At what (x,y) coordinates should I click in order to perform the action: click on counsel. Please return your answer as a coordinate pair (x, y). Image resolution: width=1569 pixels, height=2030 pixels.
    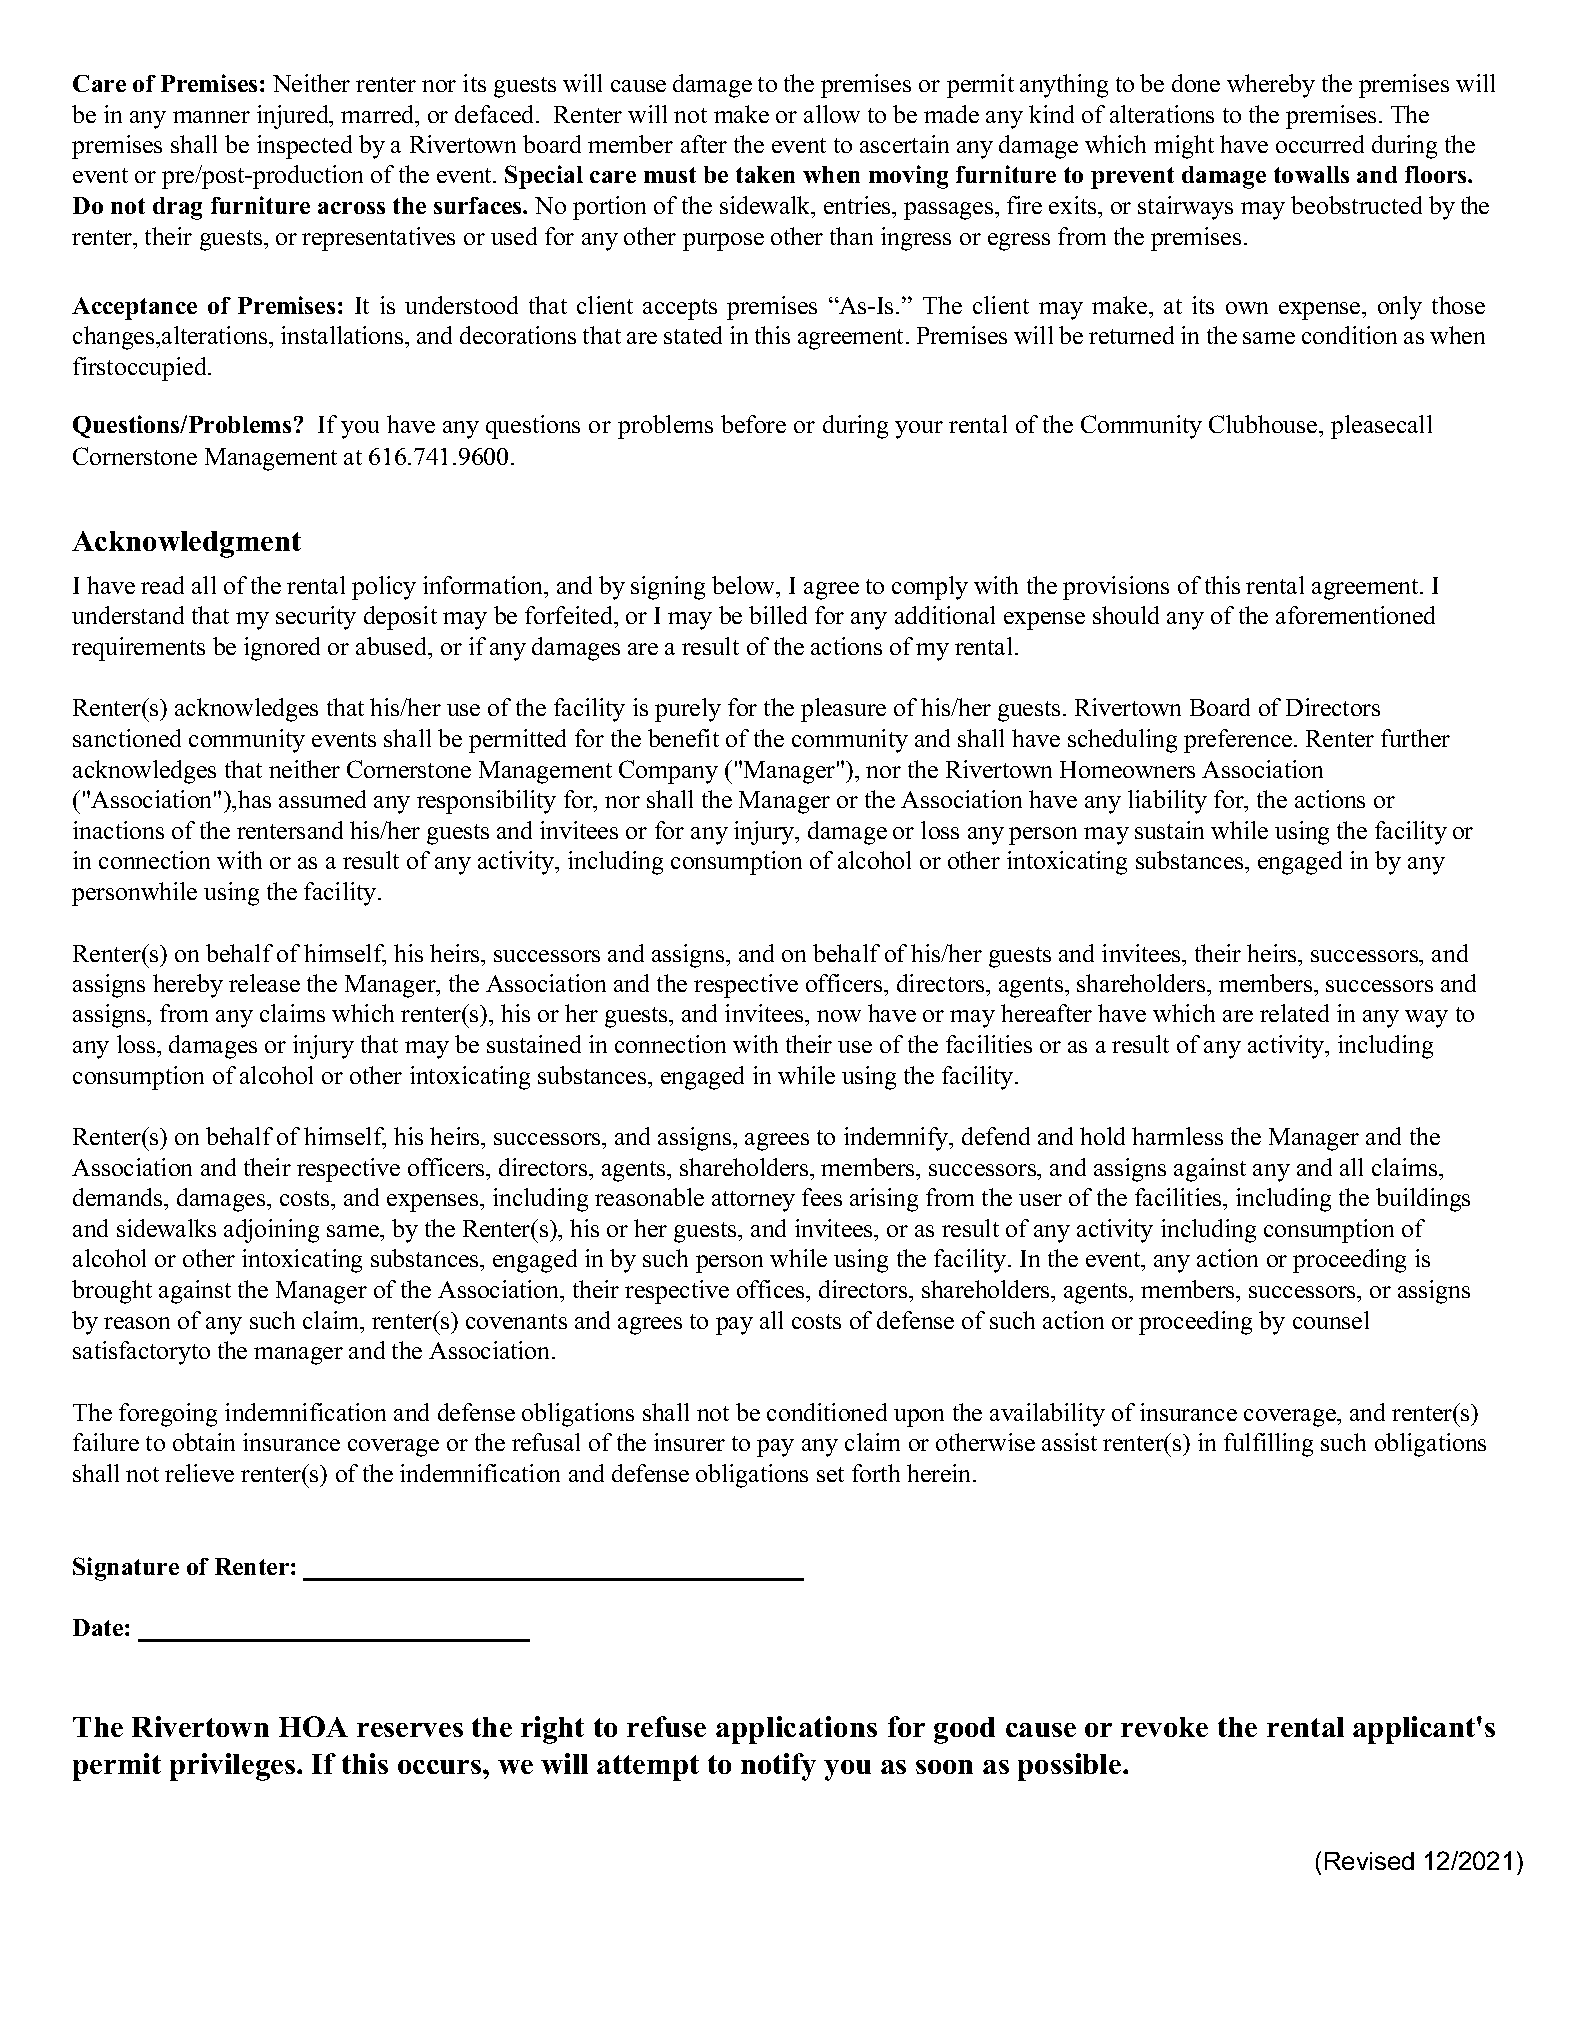
    Looking at the image, I should click on (1331, 1320).
